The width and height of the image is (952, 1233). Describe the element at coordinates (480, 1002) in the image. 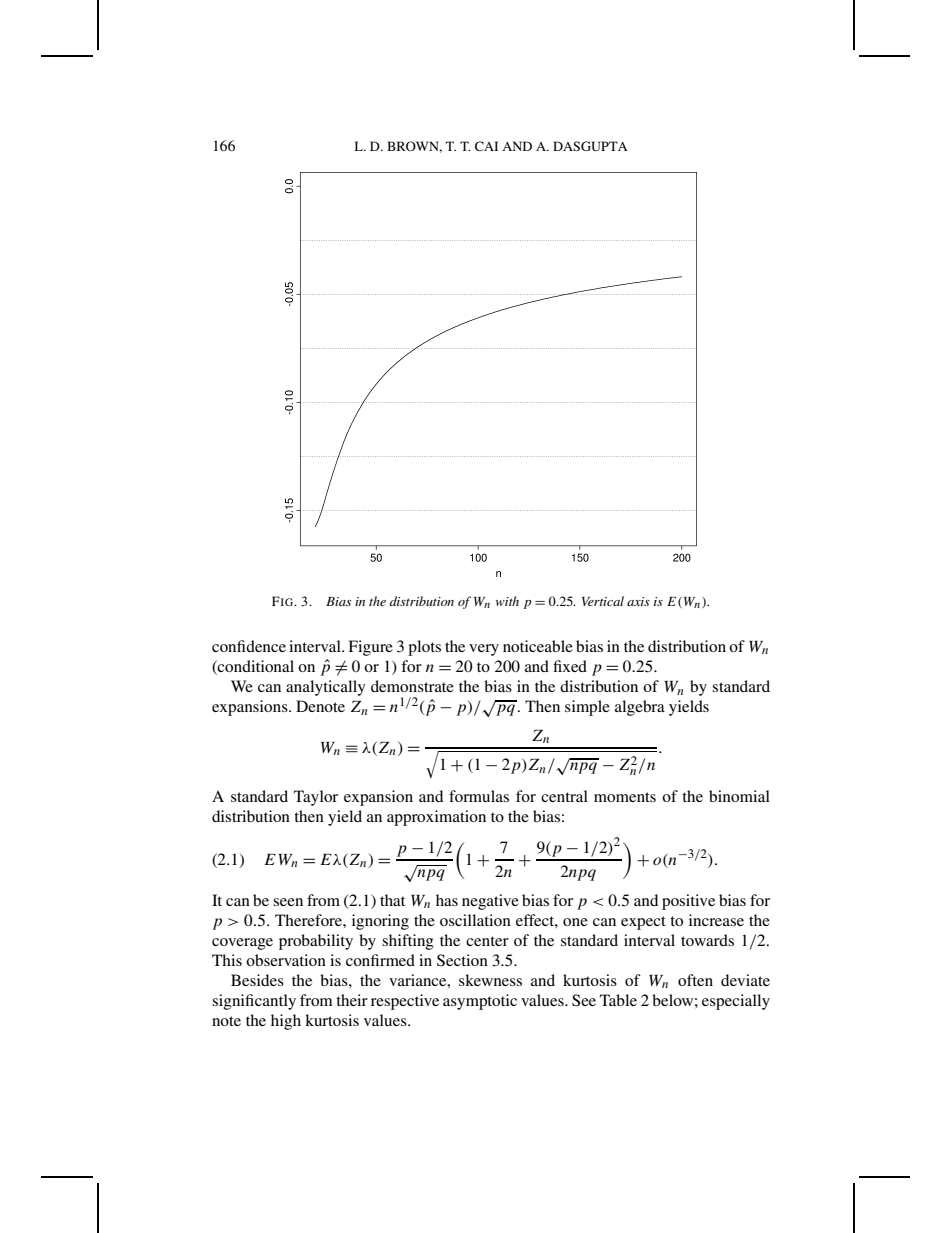

I see `asymptotic` at that location.
